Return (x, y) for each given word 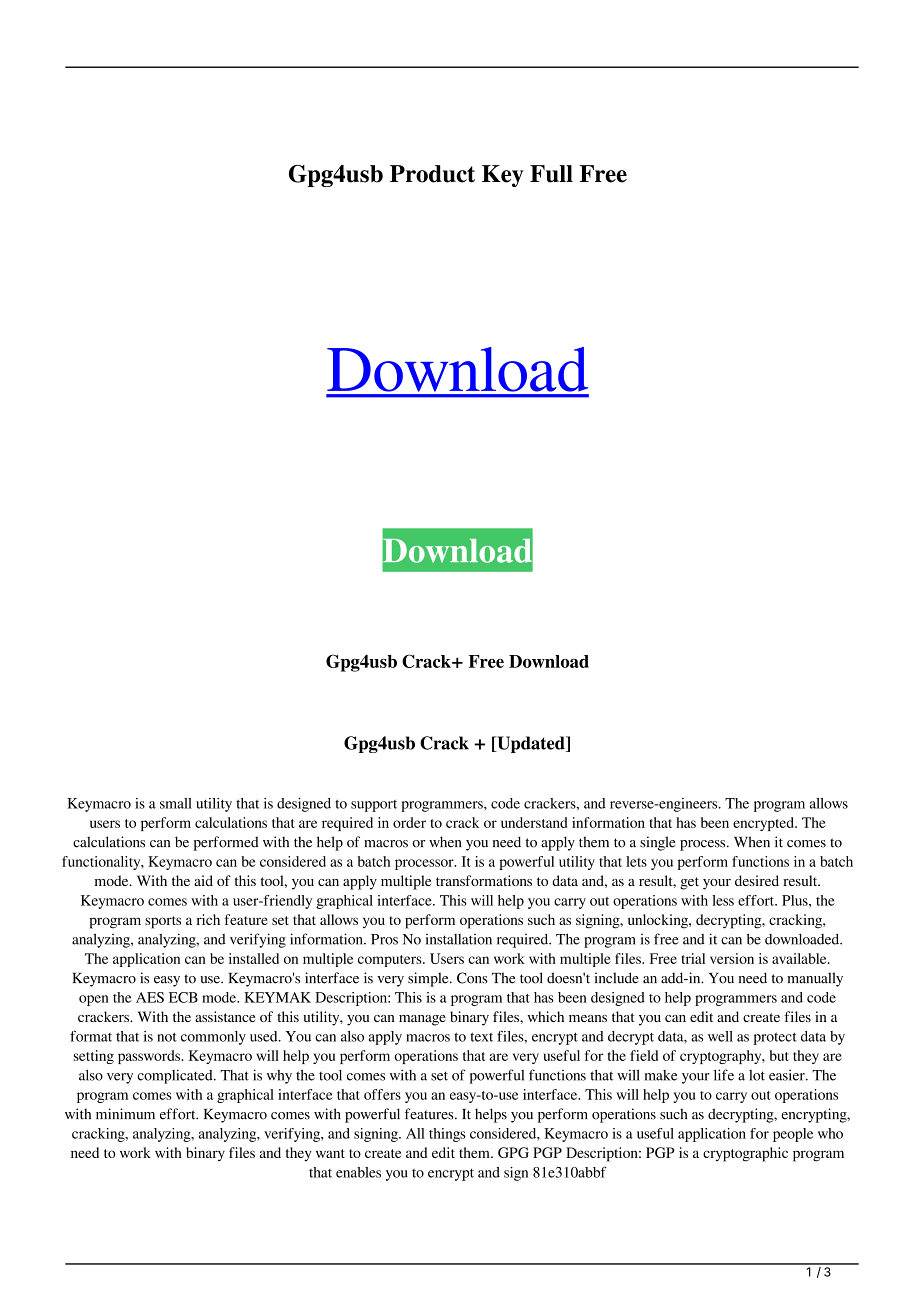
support (374, 806)
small (176, 803)
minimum (125, 1114)
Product (432, 174)
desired (757, 880)
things (447, 1135)
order (409, 822)
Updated (531, 744)
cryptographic (745, 1154)
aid (203, 880)
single (657, 843)
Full (551, 174)
